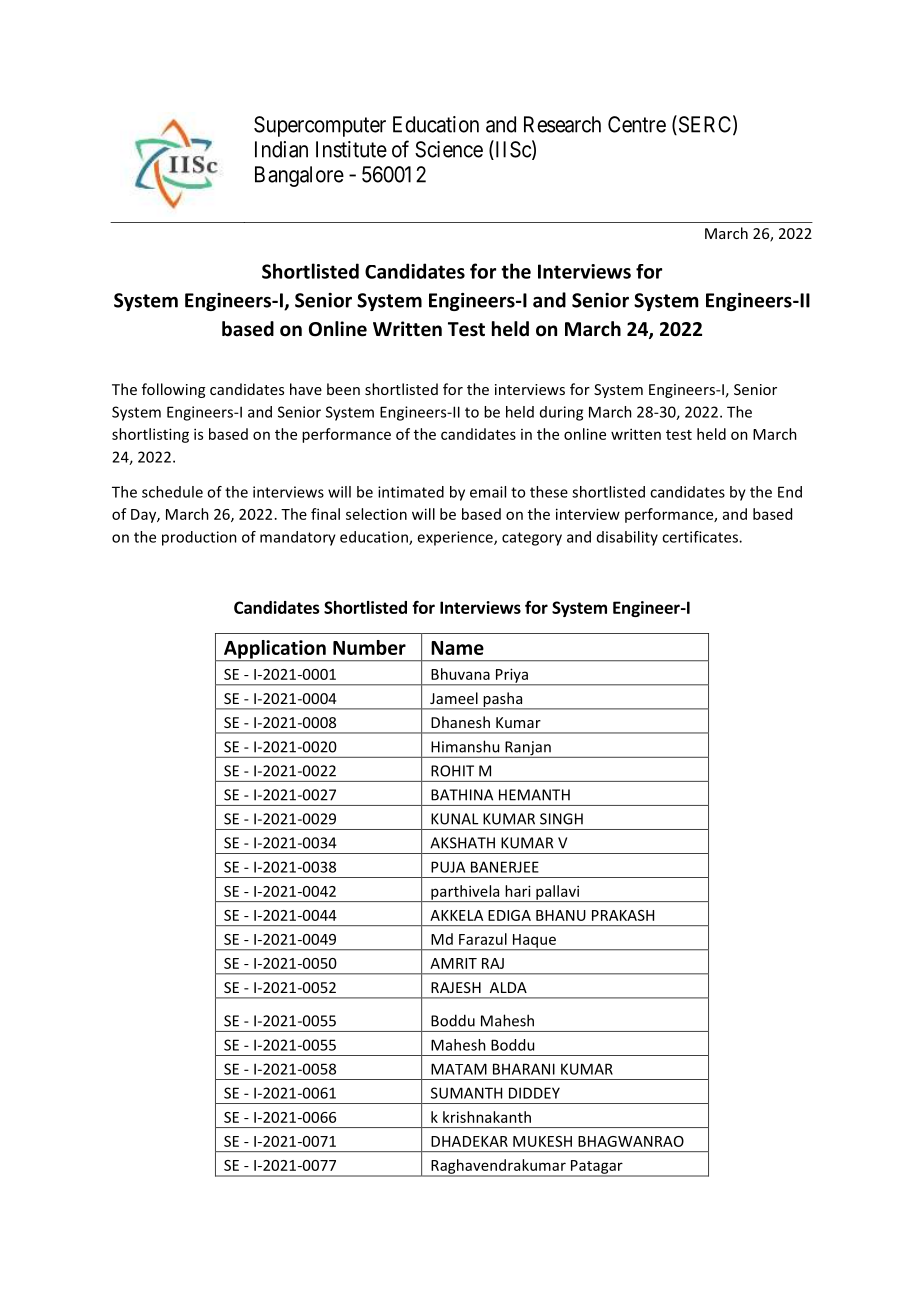  I want to click on PRAKASH, so click(623, 915).
